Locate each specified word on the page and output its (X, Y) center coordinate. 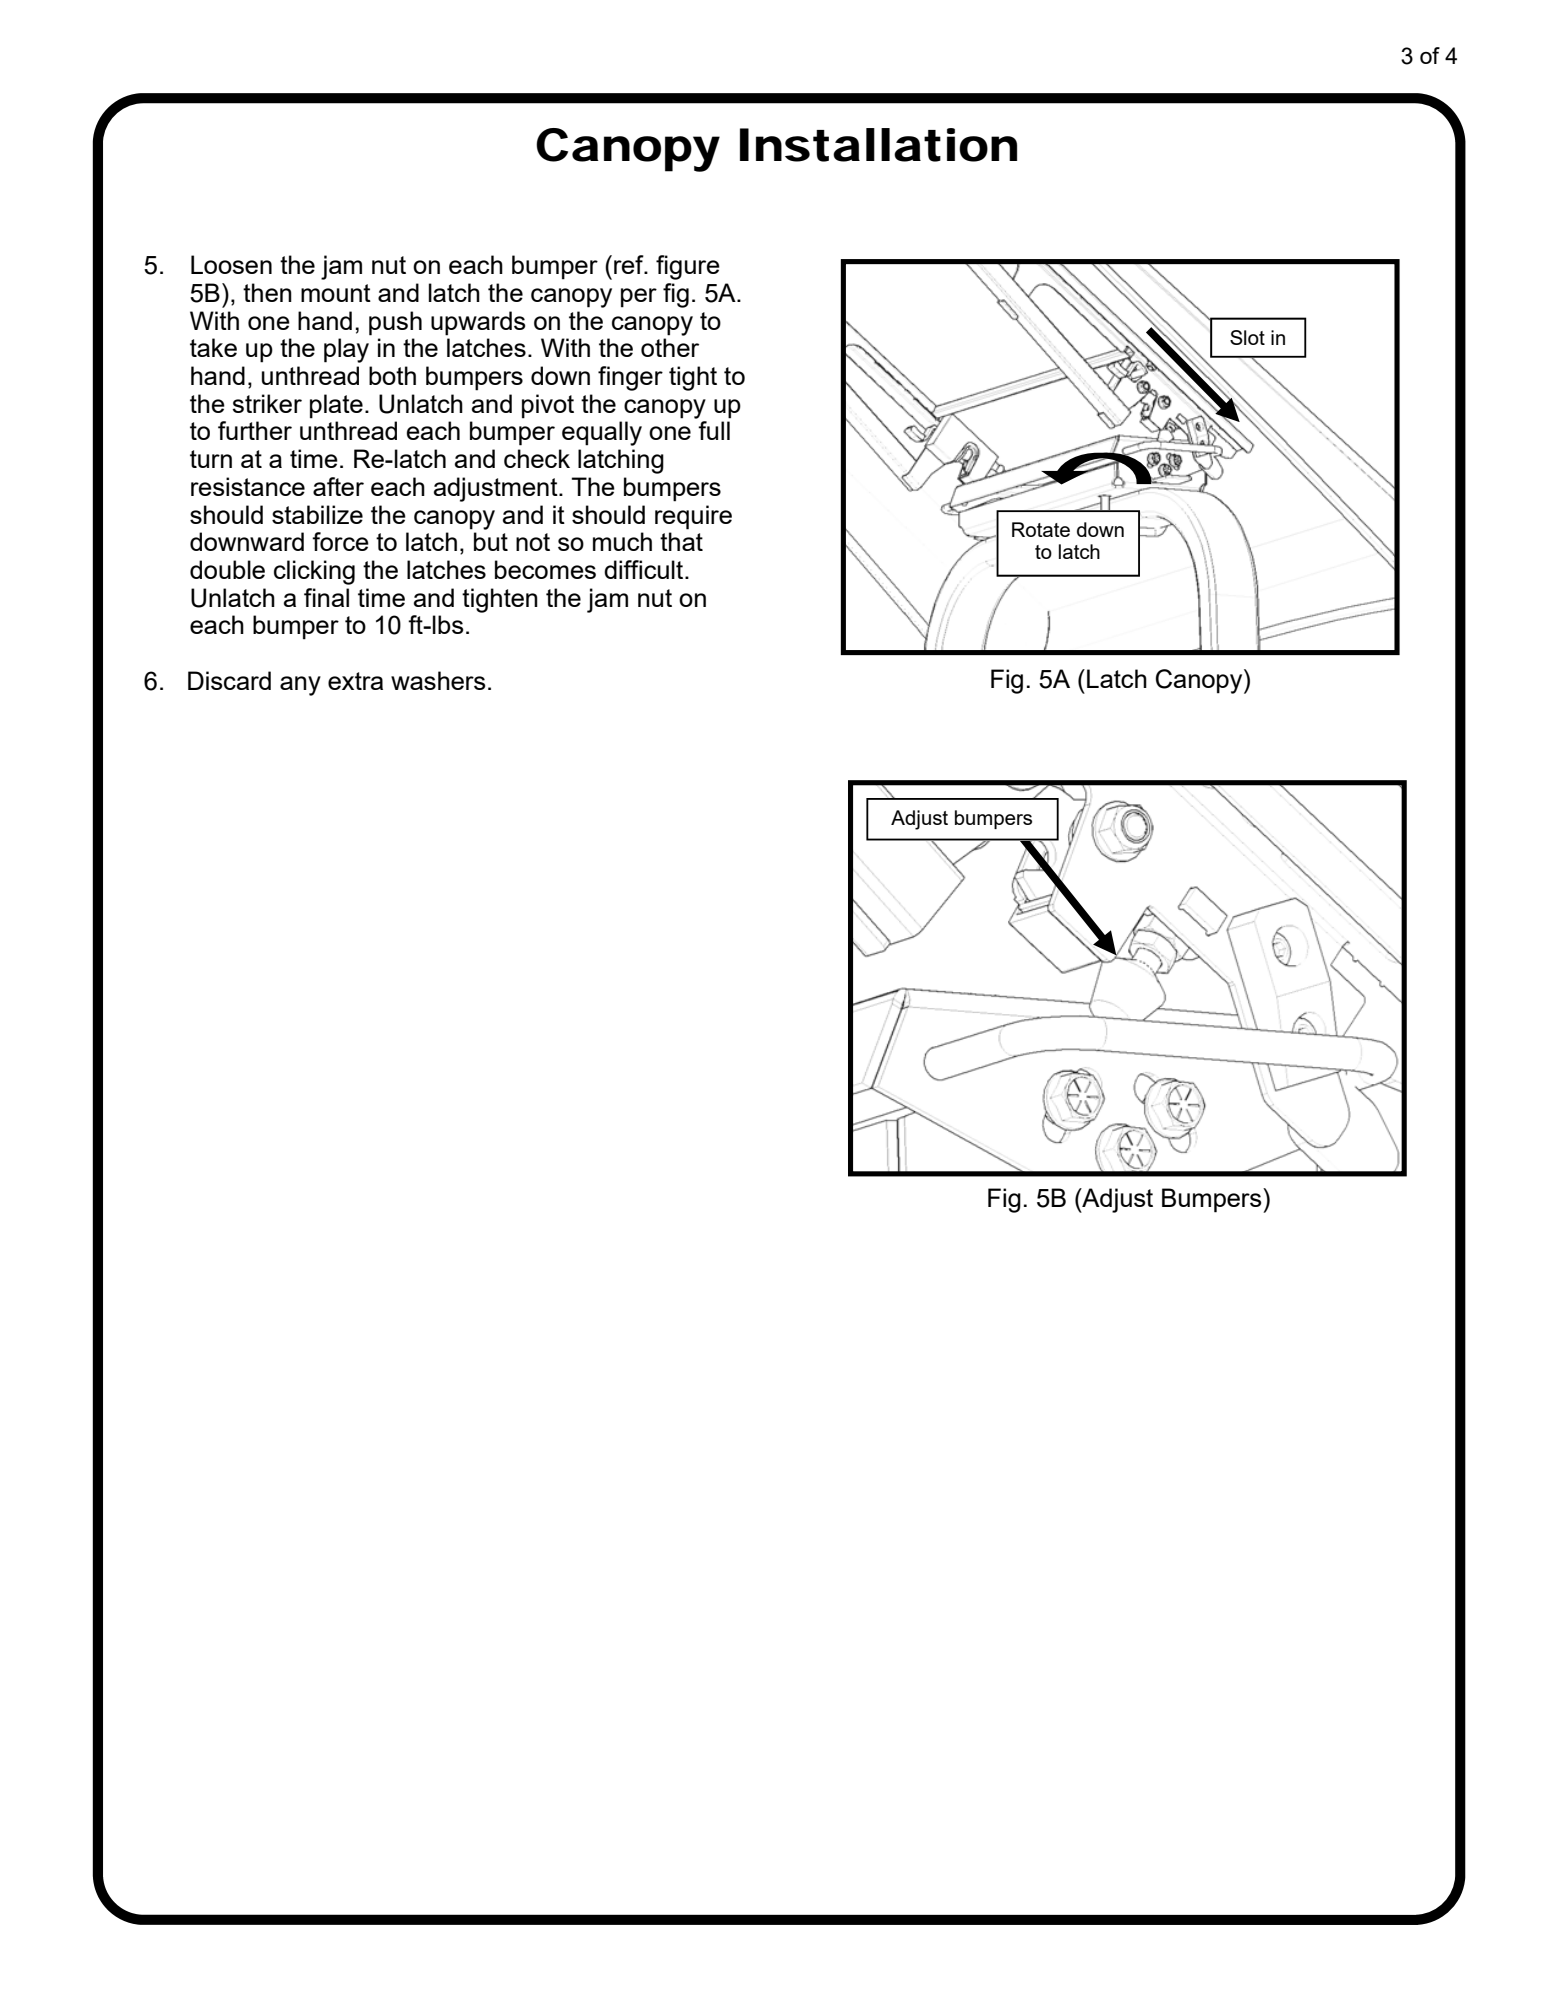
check (537, 458)
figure (688, 267)
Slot (1247, 337)
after (338, 486)
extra (355, 681)
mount (336, 293)
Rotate (1041, 529)
